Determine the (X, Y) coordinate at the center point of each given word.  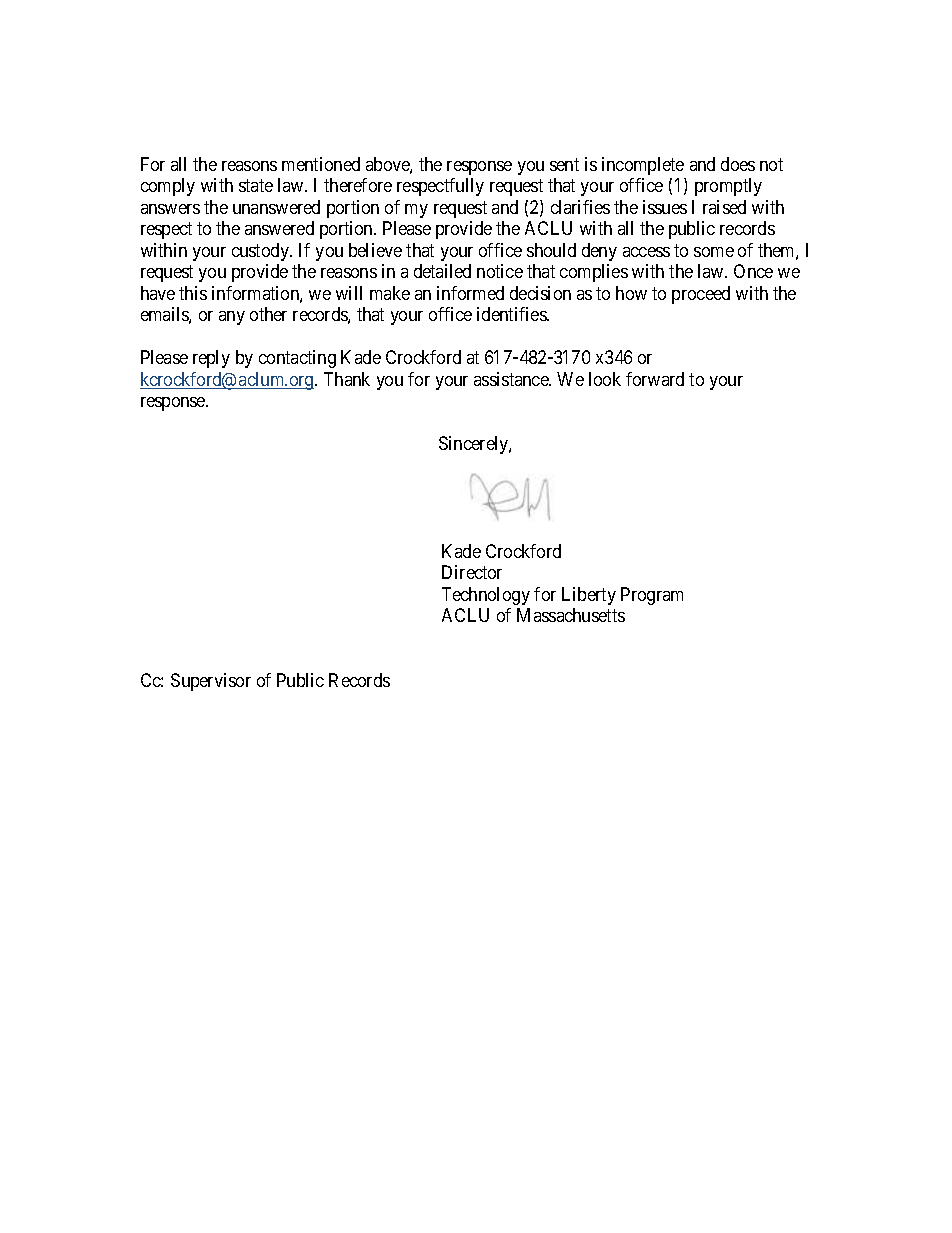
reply (211, 359)
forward (655, 379)
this (193, 293)
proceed (701, 295)
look (605, 379)
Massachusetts (571, 615)
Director (472, 572)
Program (652, 596)
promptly (728, 187)
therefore (358, 185)
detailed (442, 271)
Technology (486, 596)
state (256, 186)
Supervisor (211, 682)
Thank (347, 379)
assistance (512, 379)
